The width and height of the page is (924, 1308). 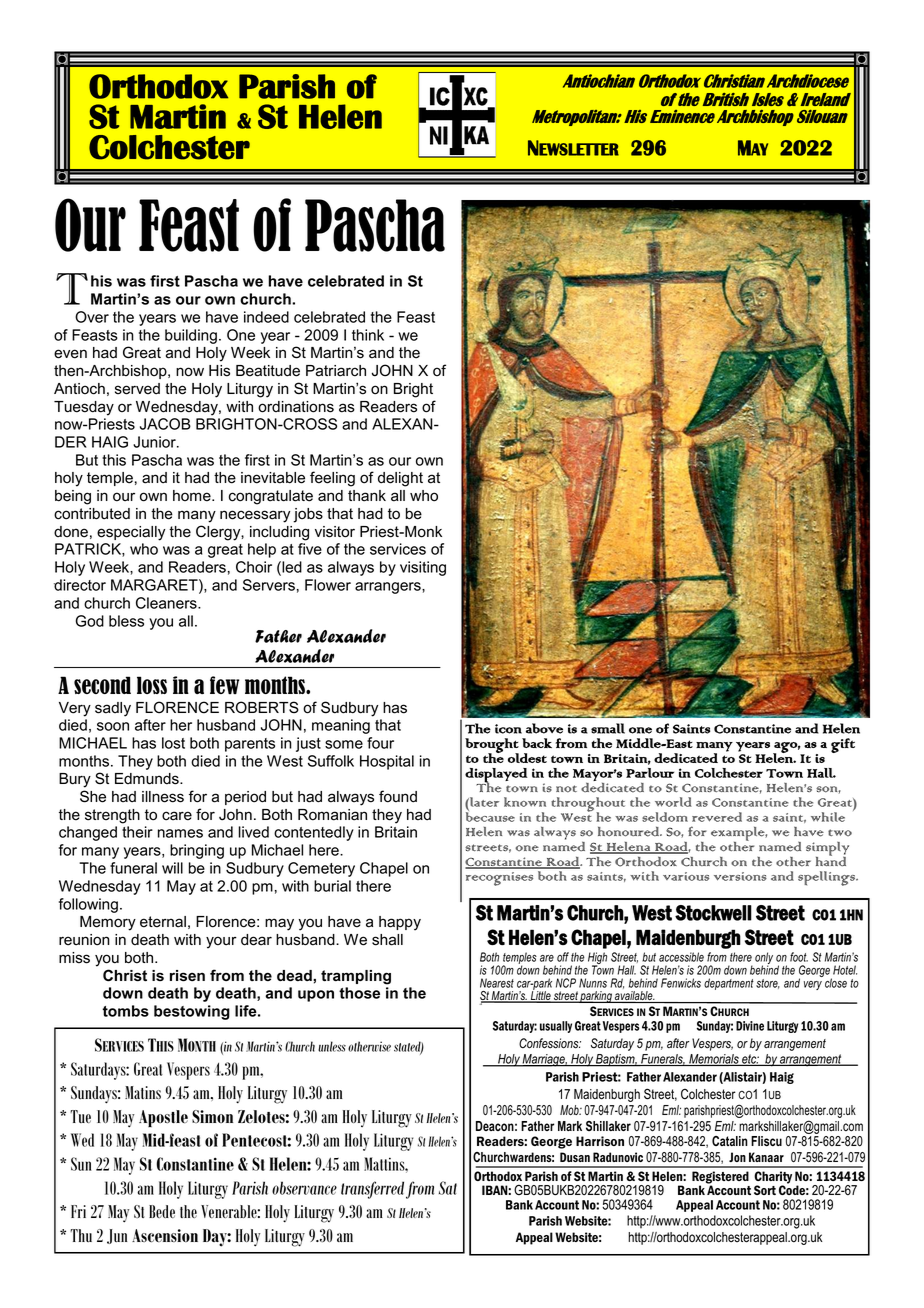 What do you see at coordinates (400, 479) in the page?
I see `delight` at bounding box center [400, 479].
